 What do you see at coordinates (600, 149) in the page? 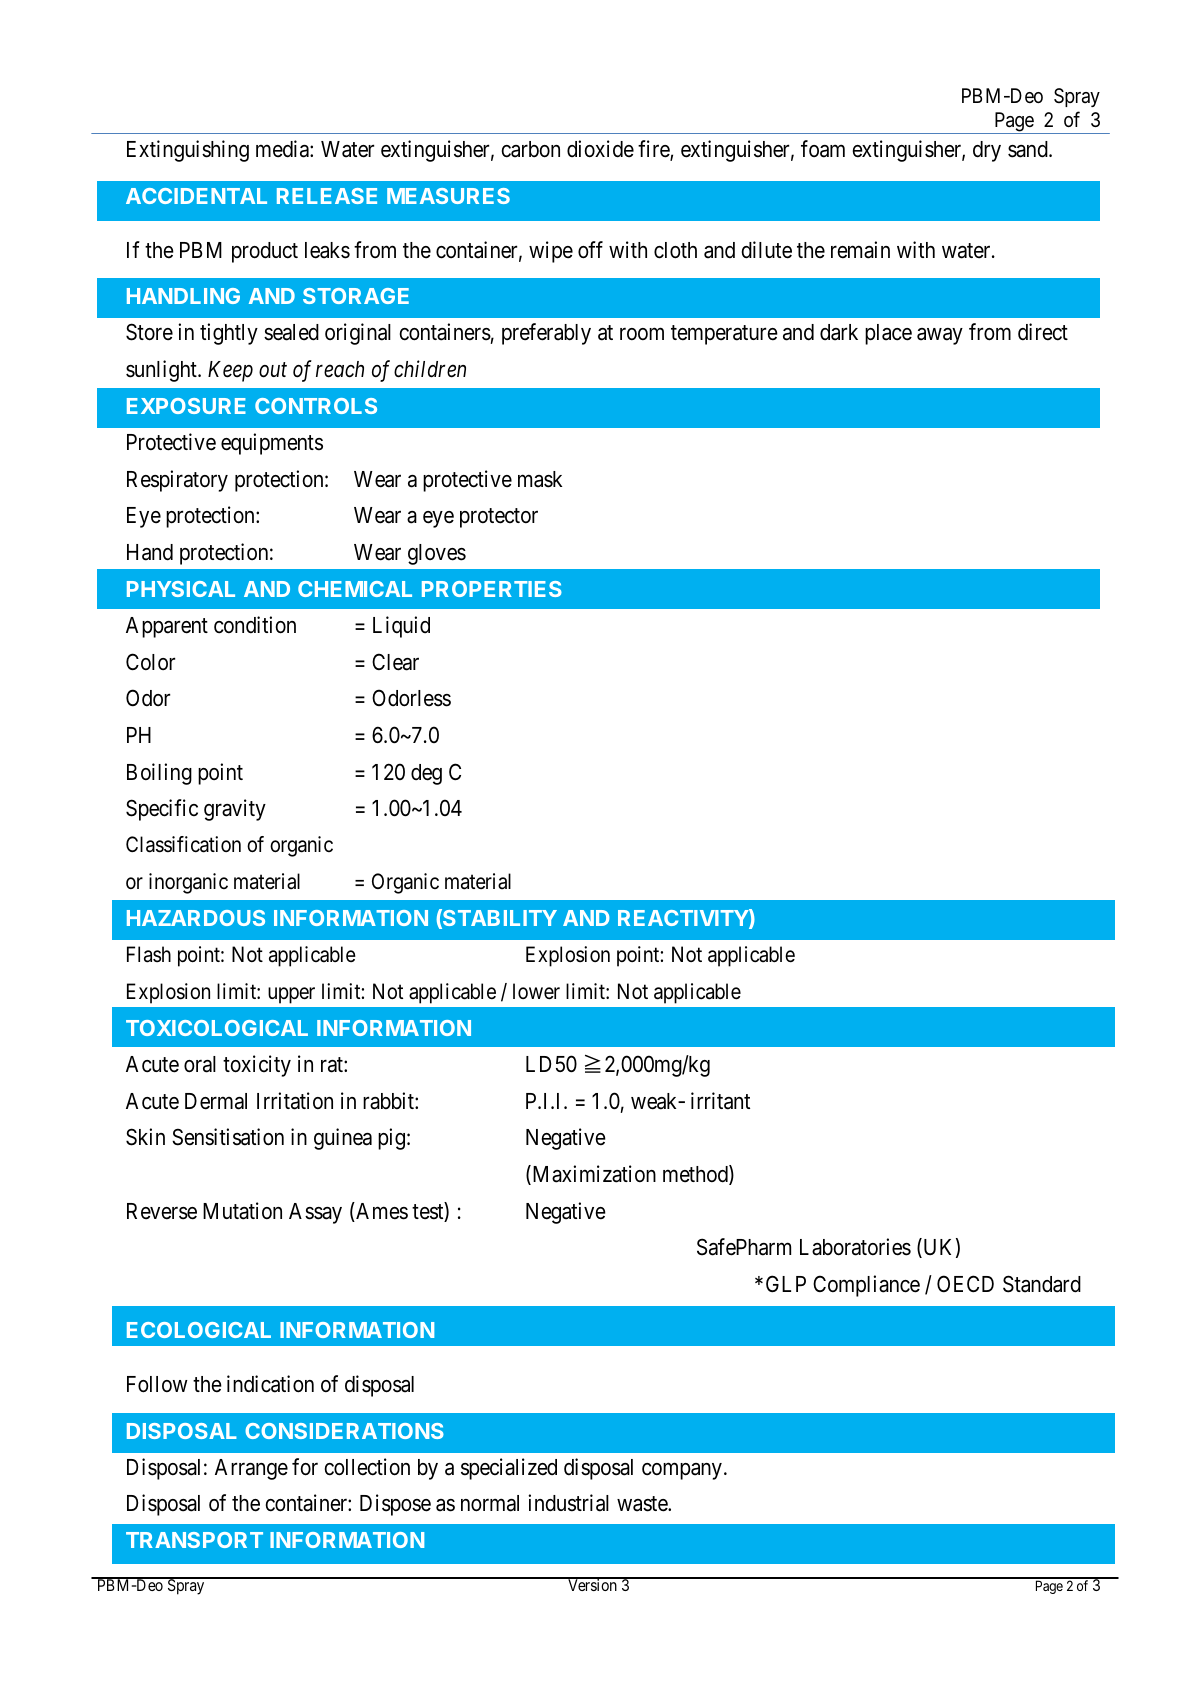
I see `dioxide` at bounding box center [600, 149].
